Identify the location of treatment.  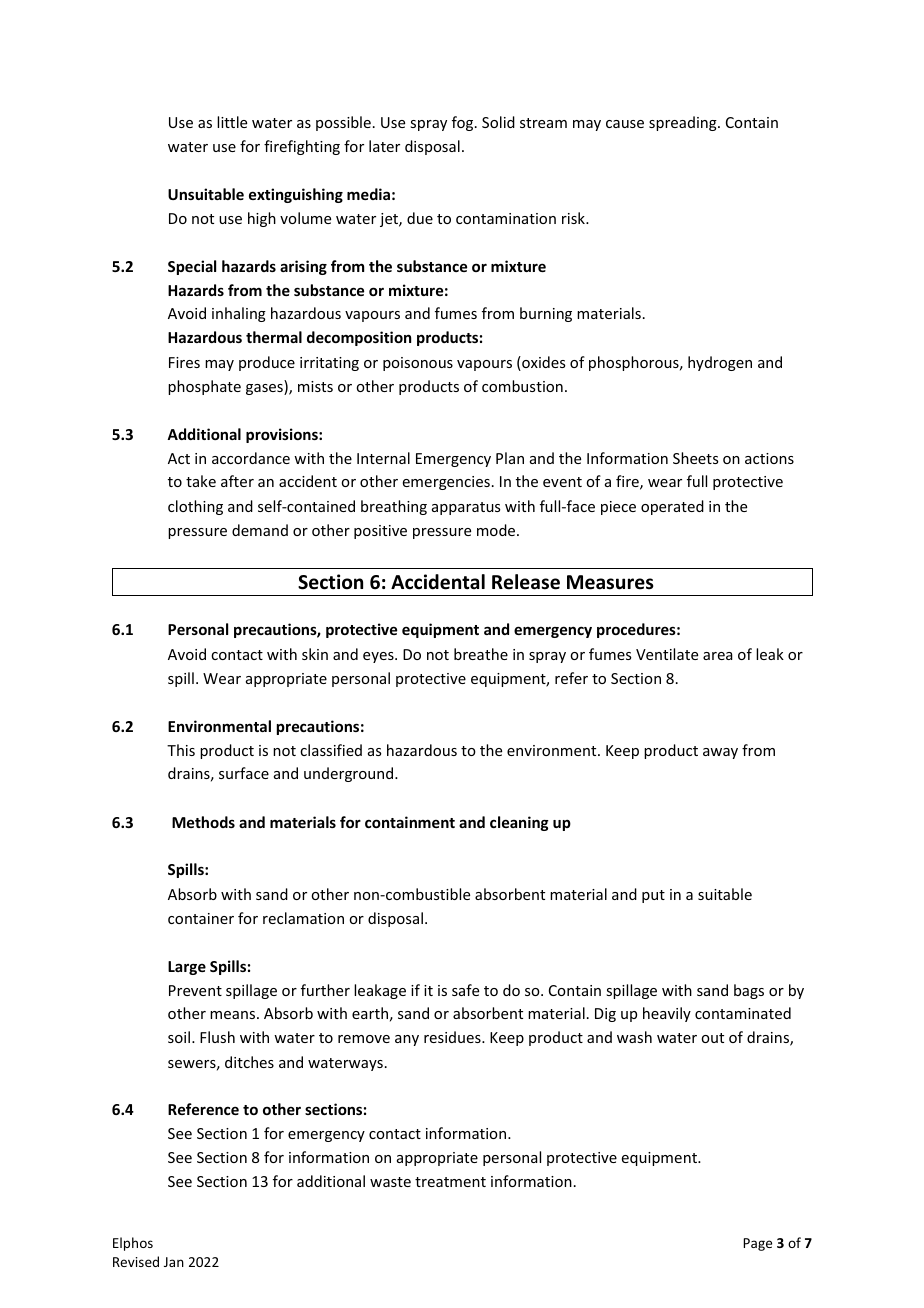
(450, 1182).
